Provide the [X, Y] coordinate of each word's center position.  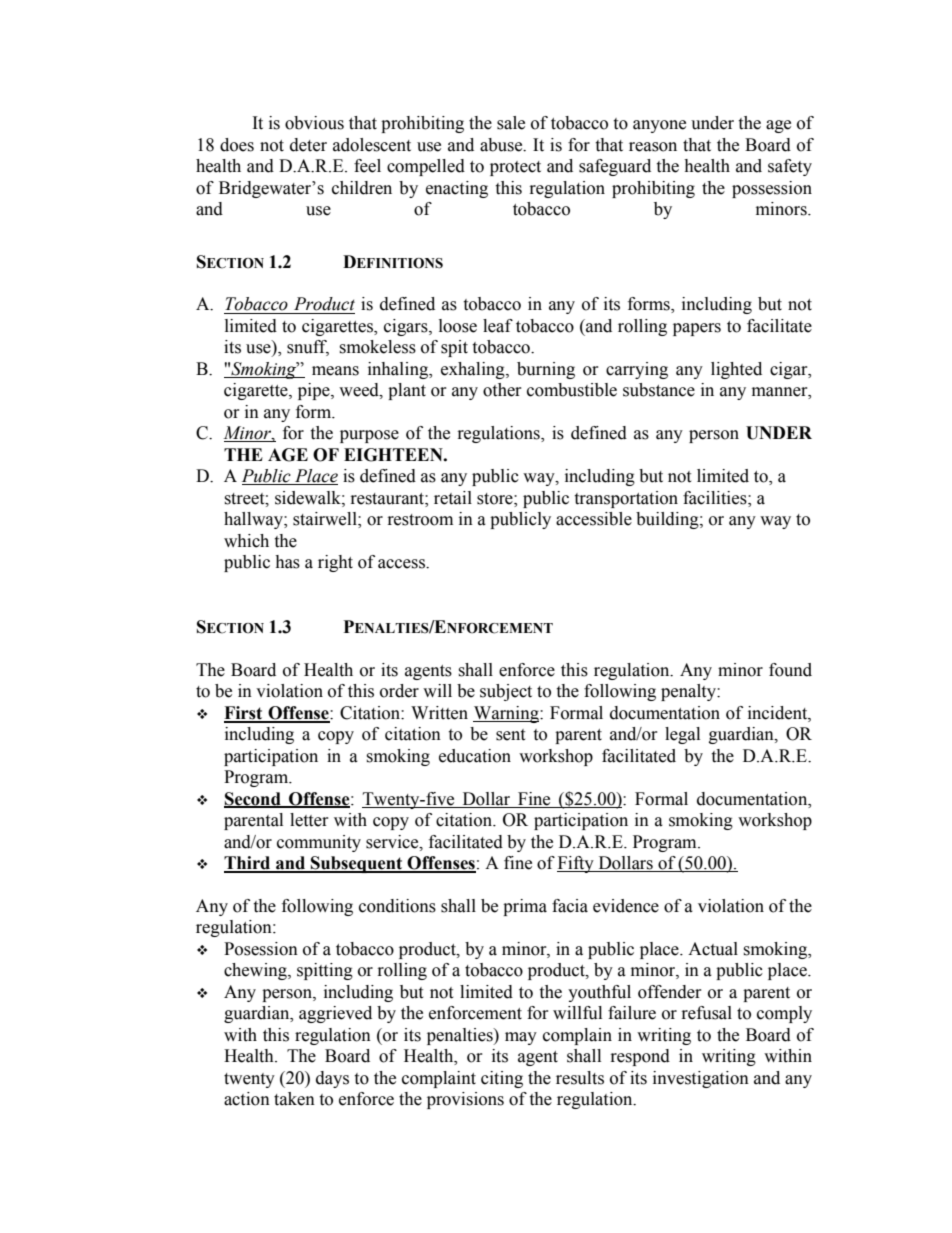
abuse [502, 145]
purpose [369, 436]
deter [308, 145]
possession [772, 189]
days [332, 1079]
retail [453, 498]
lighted [736, 370]
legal [682, 735]
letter [309, 820]
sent [510, 735]
